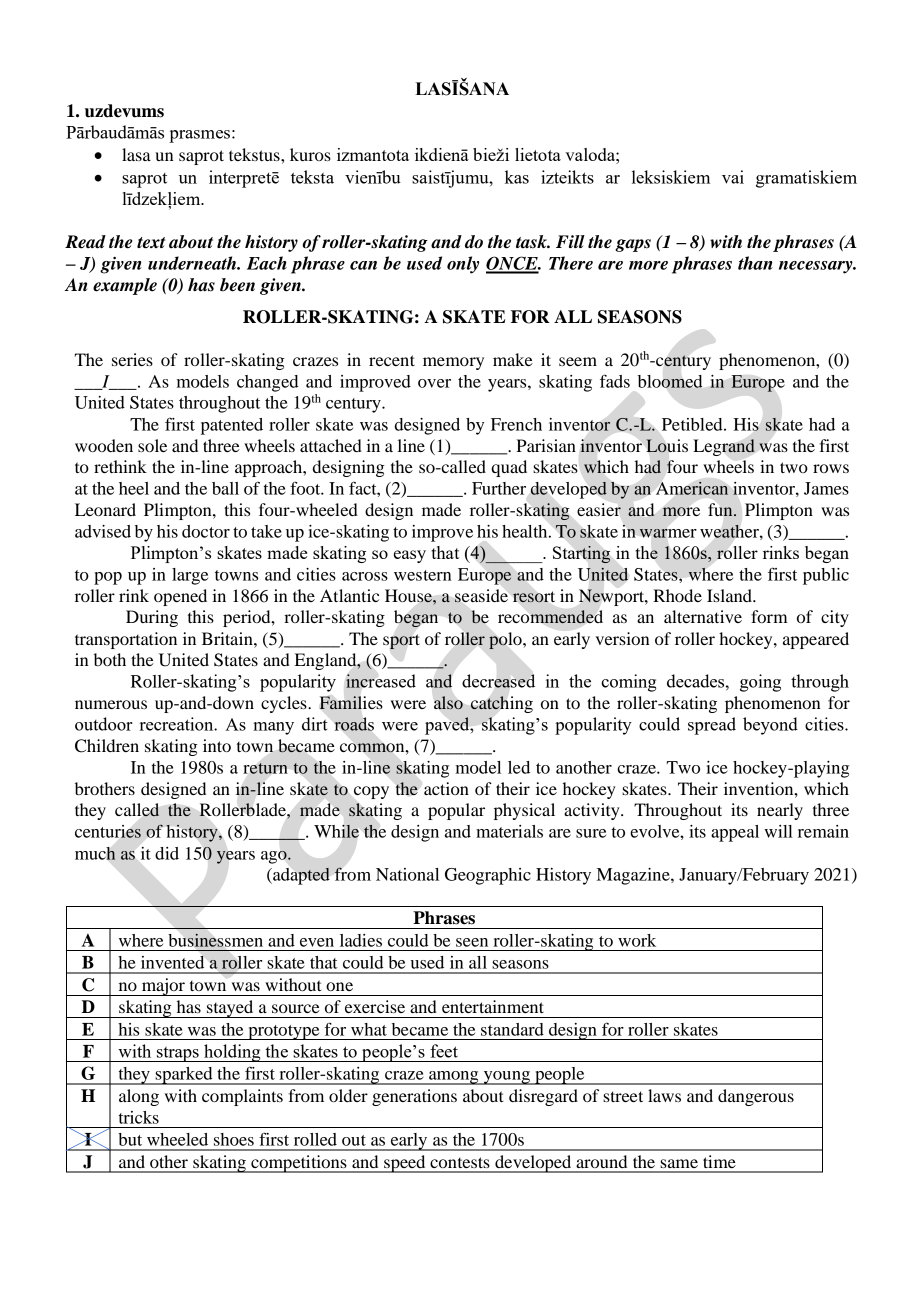 Image resolution: width=924 pixels, height=1308 pixels. What do you see at coordinates (167, 853) in the screenshot?
I see `did` at bounding box center [167, 853].
